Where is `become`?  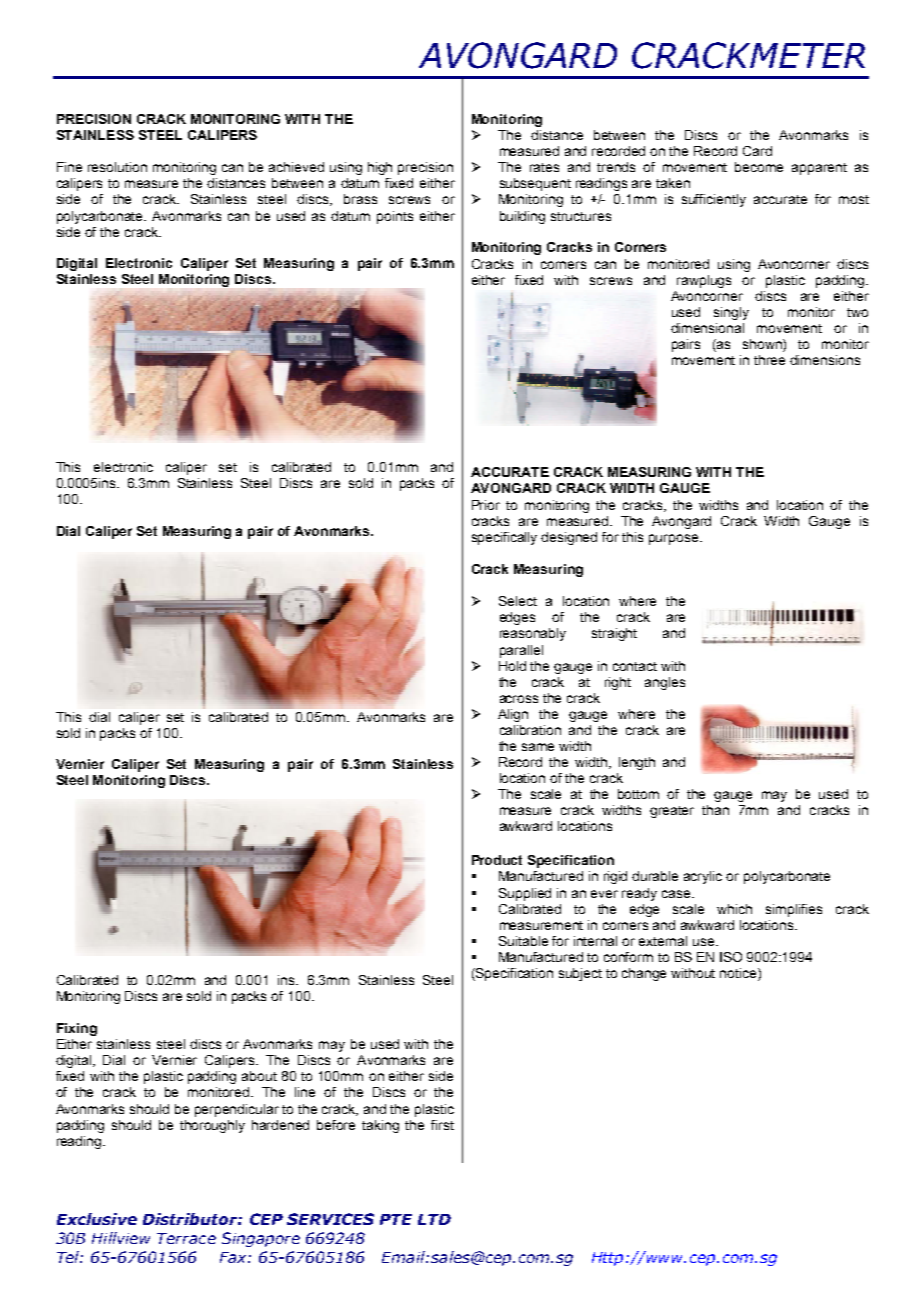 become is located at coordinates (759, 167).
